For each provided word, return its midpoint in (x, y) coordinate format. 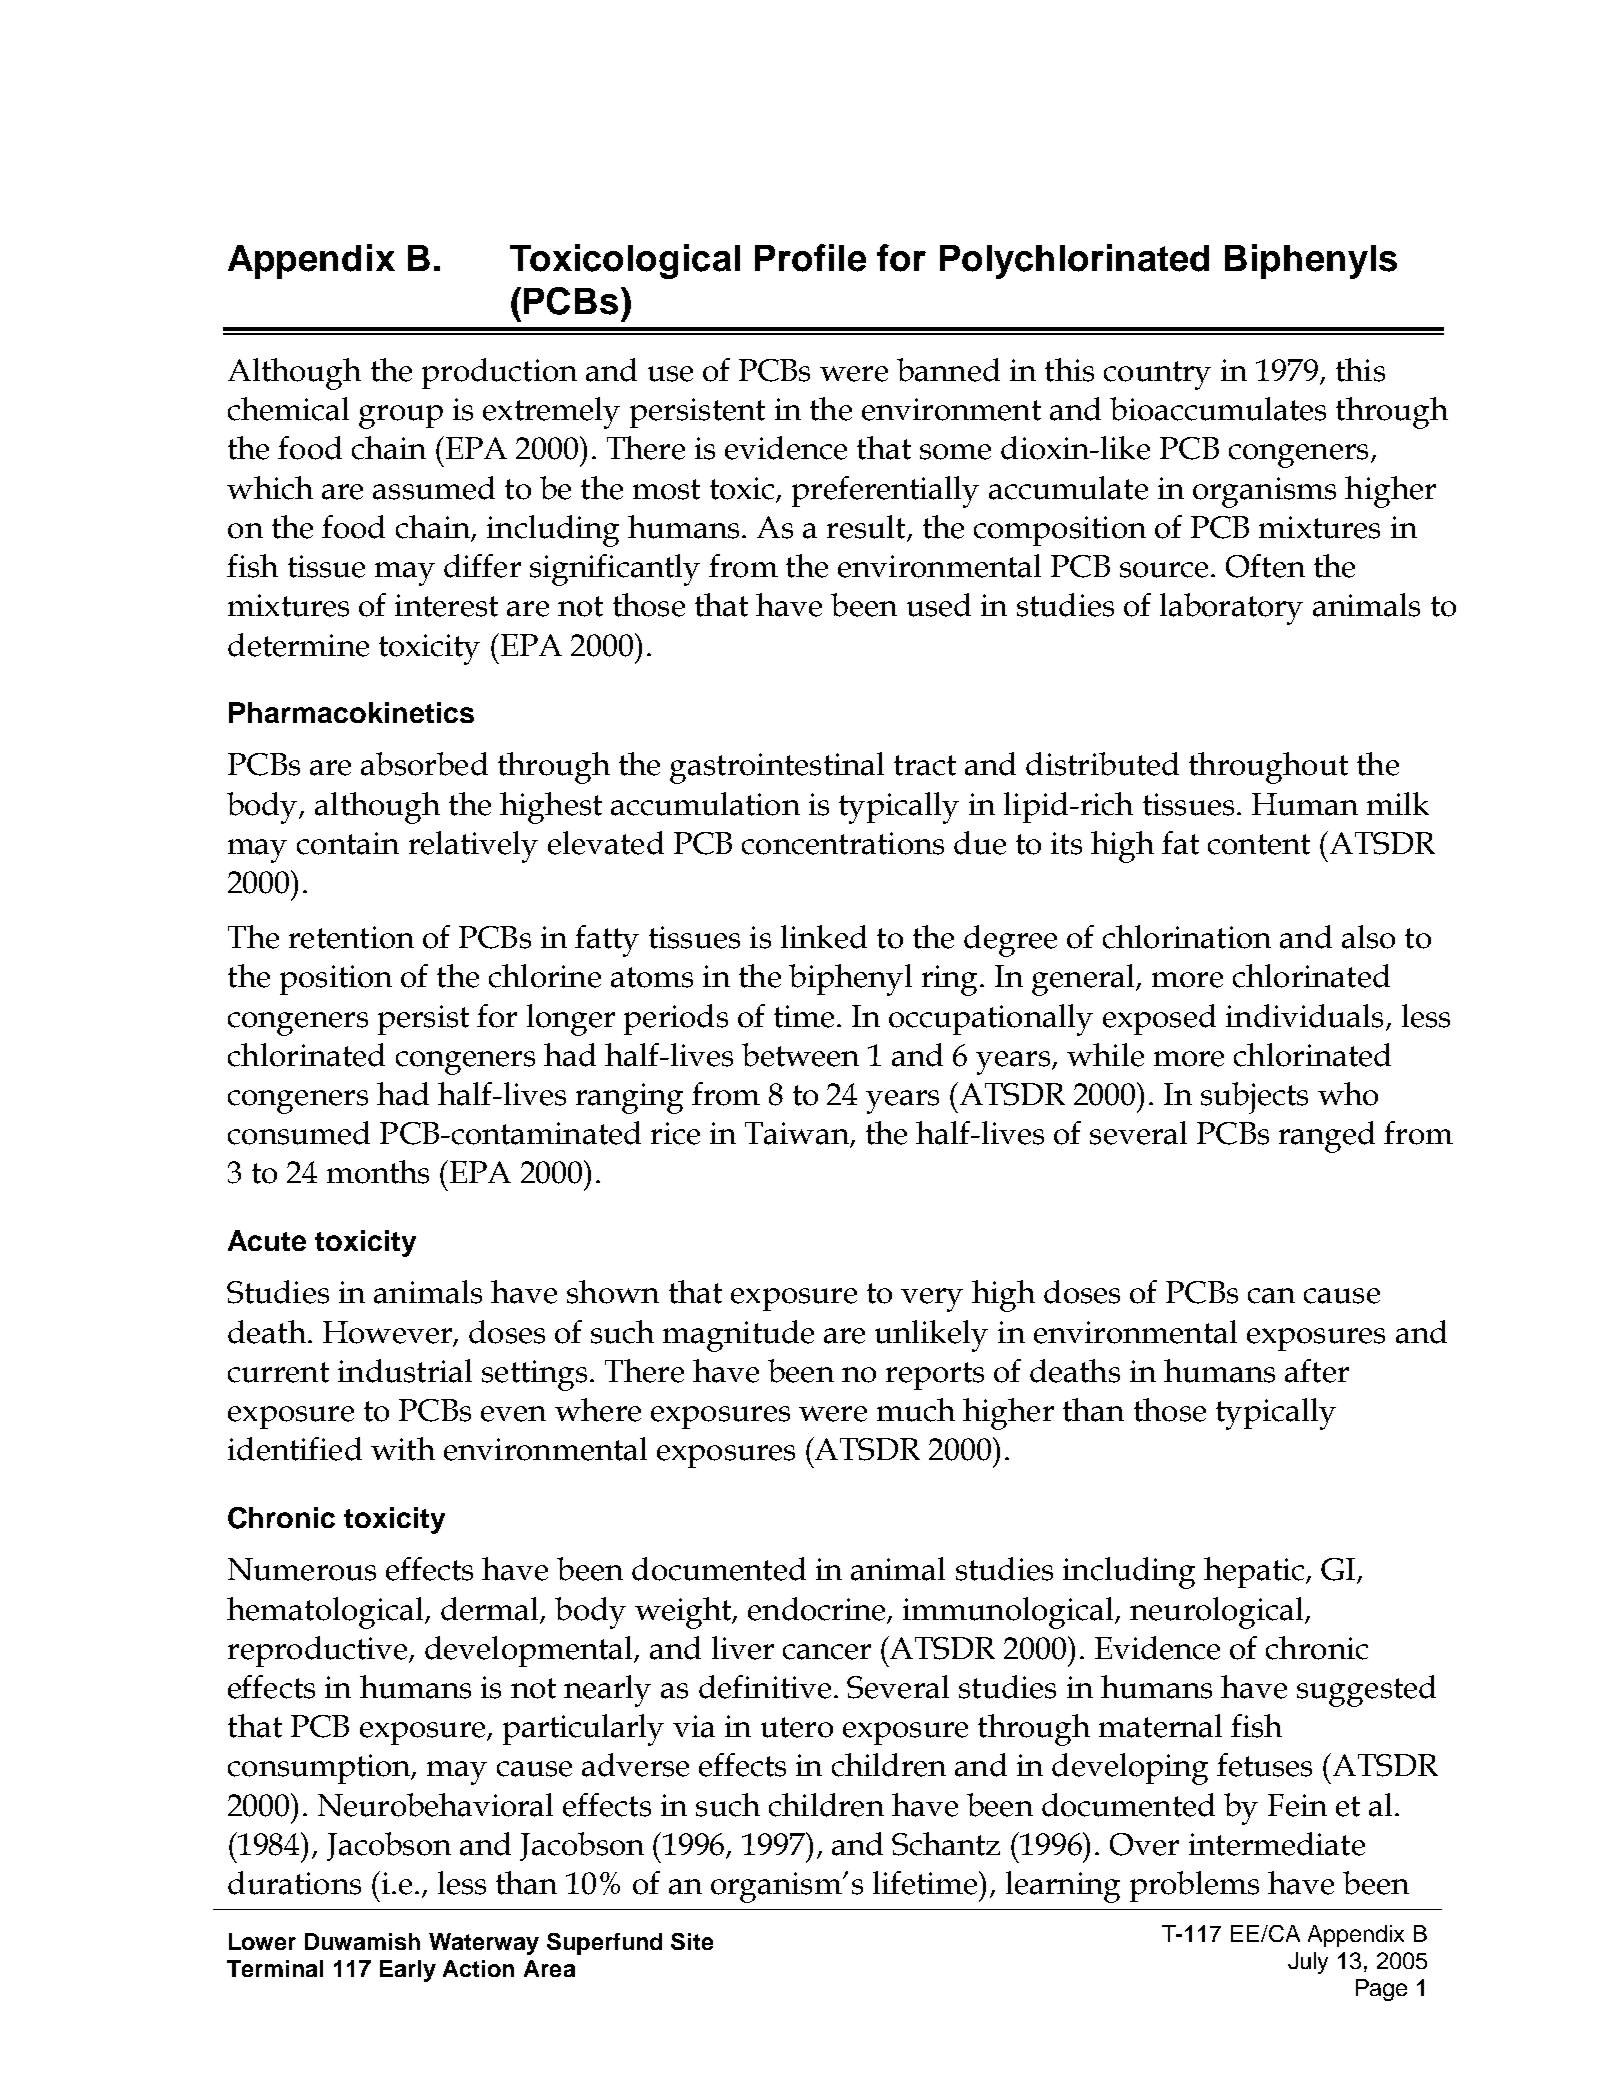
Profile (810, 258)
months (378, 1172)
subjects (1254, 1098)
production (499, 373)
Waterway (484, 1944)
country (1157, 375)
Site (692, 1941)
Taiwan (798, 1134)
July (1308, 1963)
